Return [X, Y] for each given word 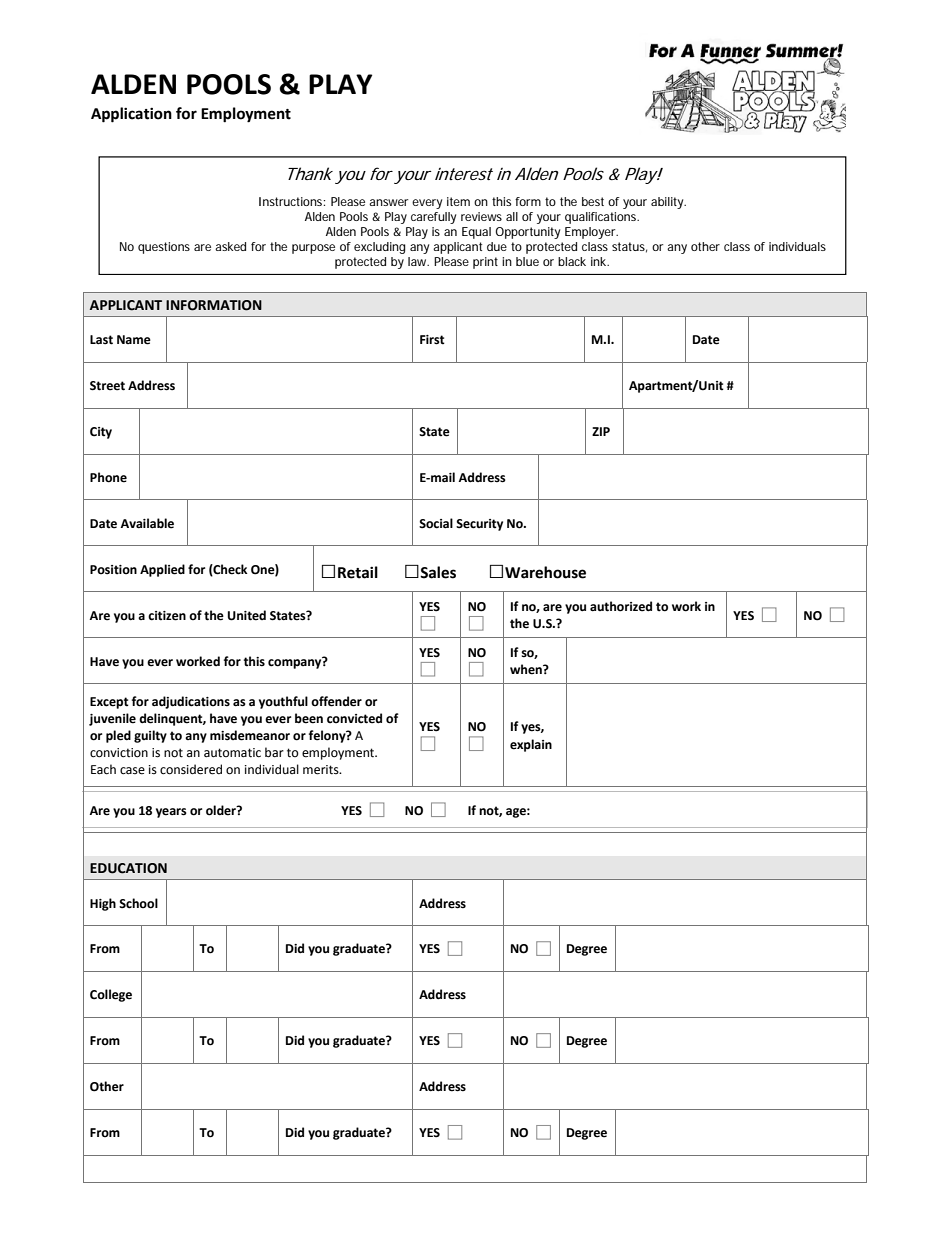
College [111, 995]
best [593, 201]
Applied [162, 570]
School [138, 903]
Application [131, 115]
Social [436, 523]
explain [531, 745]
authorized [621, 606]
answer [388, 202]
